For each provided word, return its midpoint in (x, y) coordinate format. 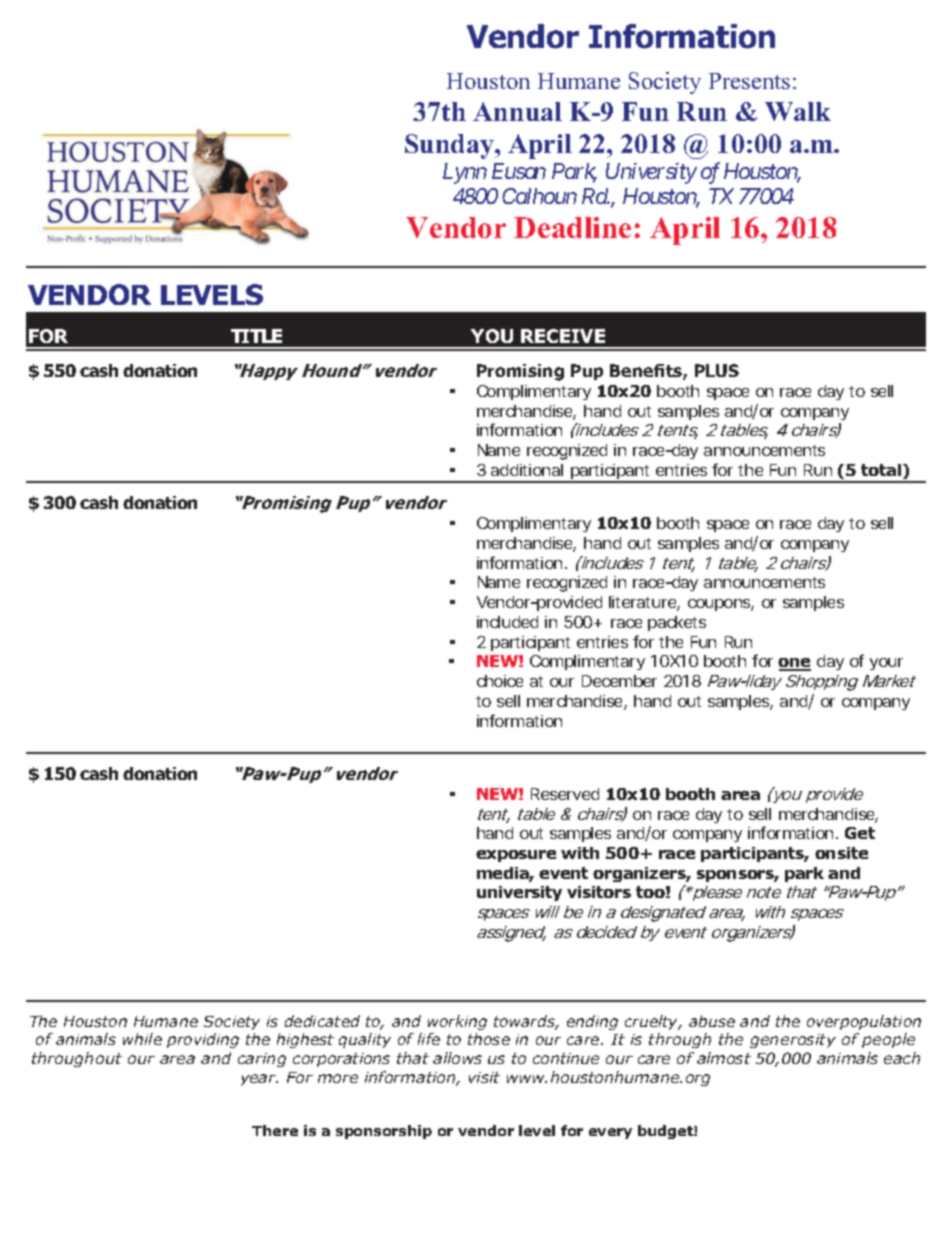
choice (500, 681)
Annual (517, 111)
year (259, 1080)
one (794, 664)
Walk (798, 111)
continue (566, 1058)
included (507, 622)
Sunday (450, 146)
